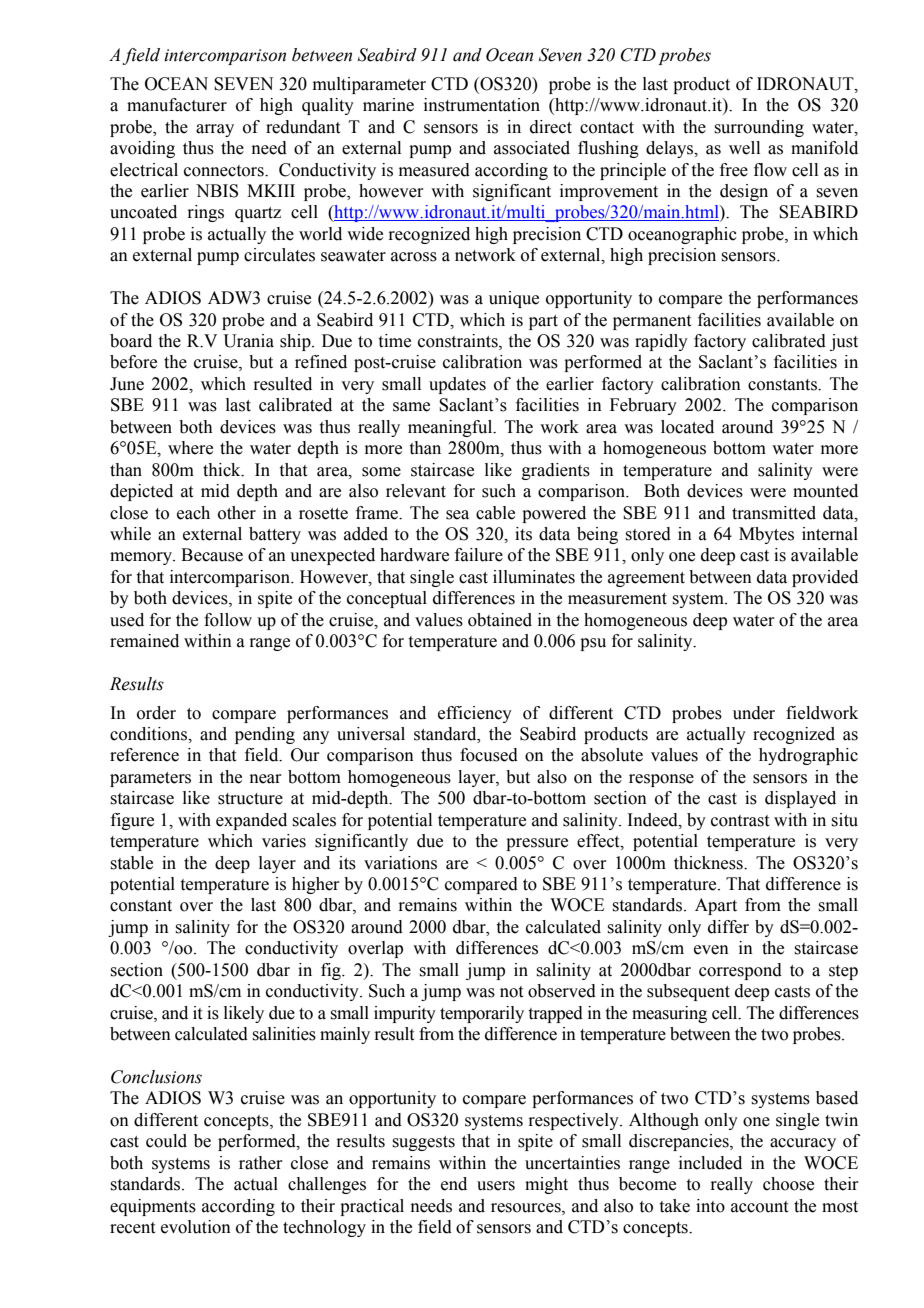 The width and height of the image is (924, 1308). Describe the element at coordinates (196, 1227) in the image. I see `evolution` at that location.
